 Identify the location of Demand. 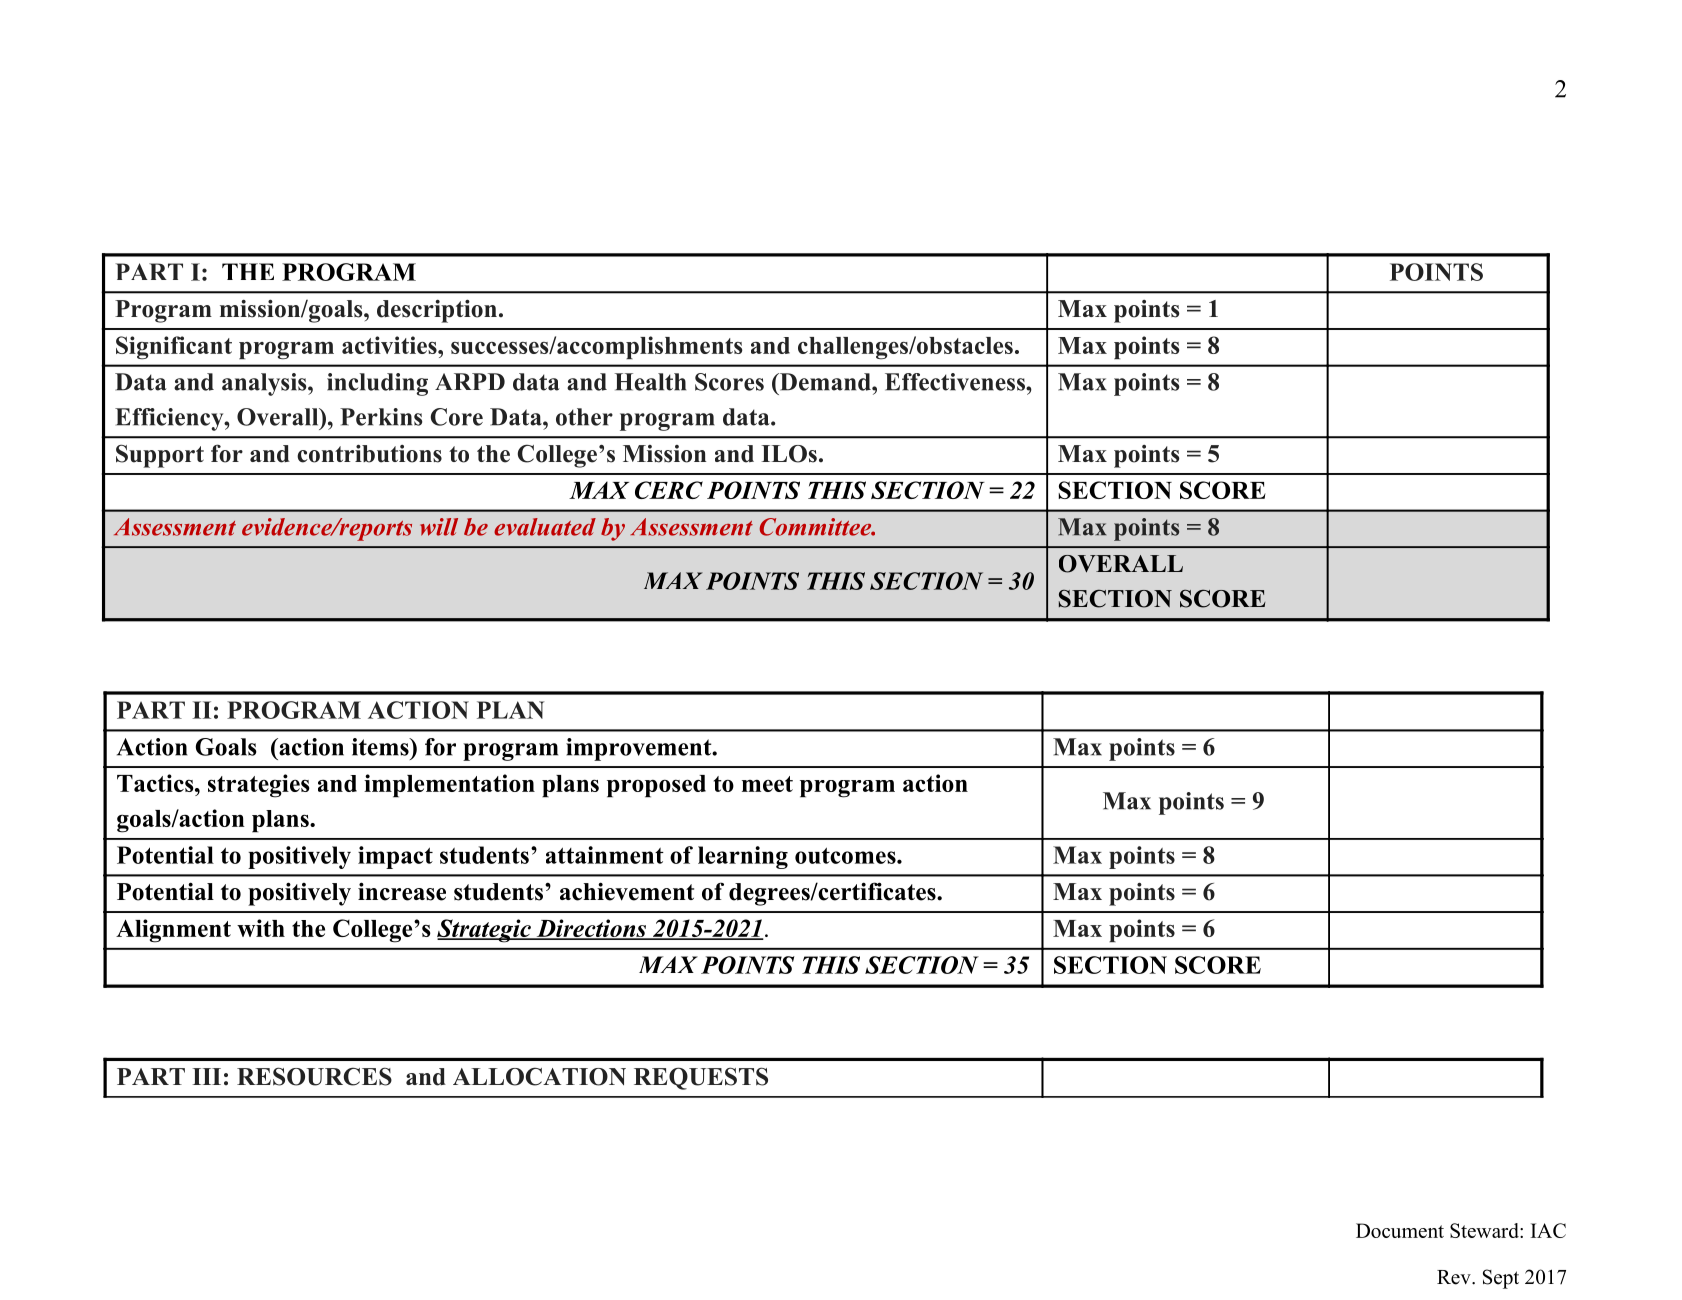
(825, 382).
